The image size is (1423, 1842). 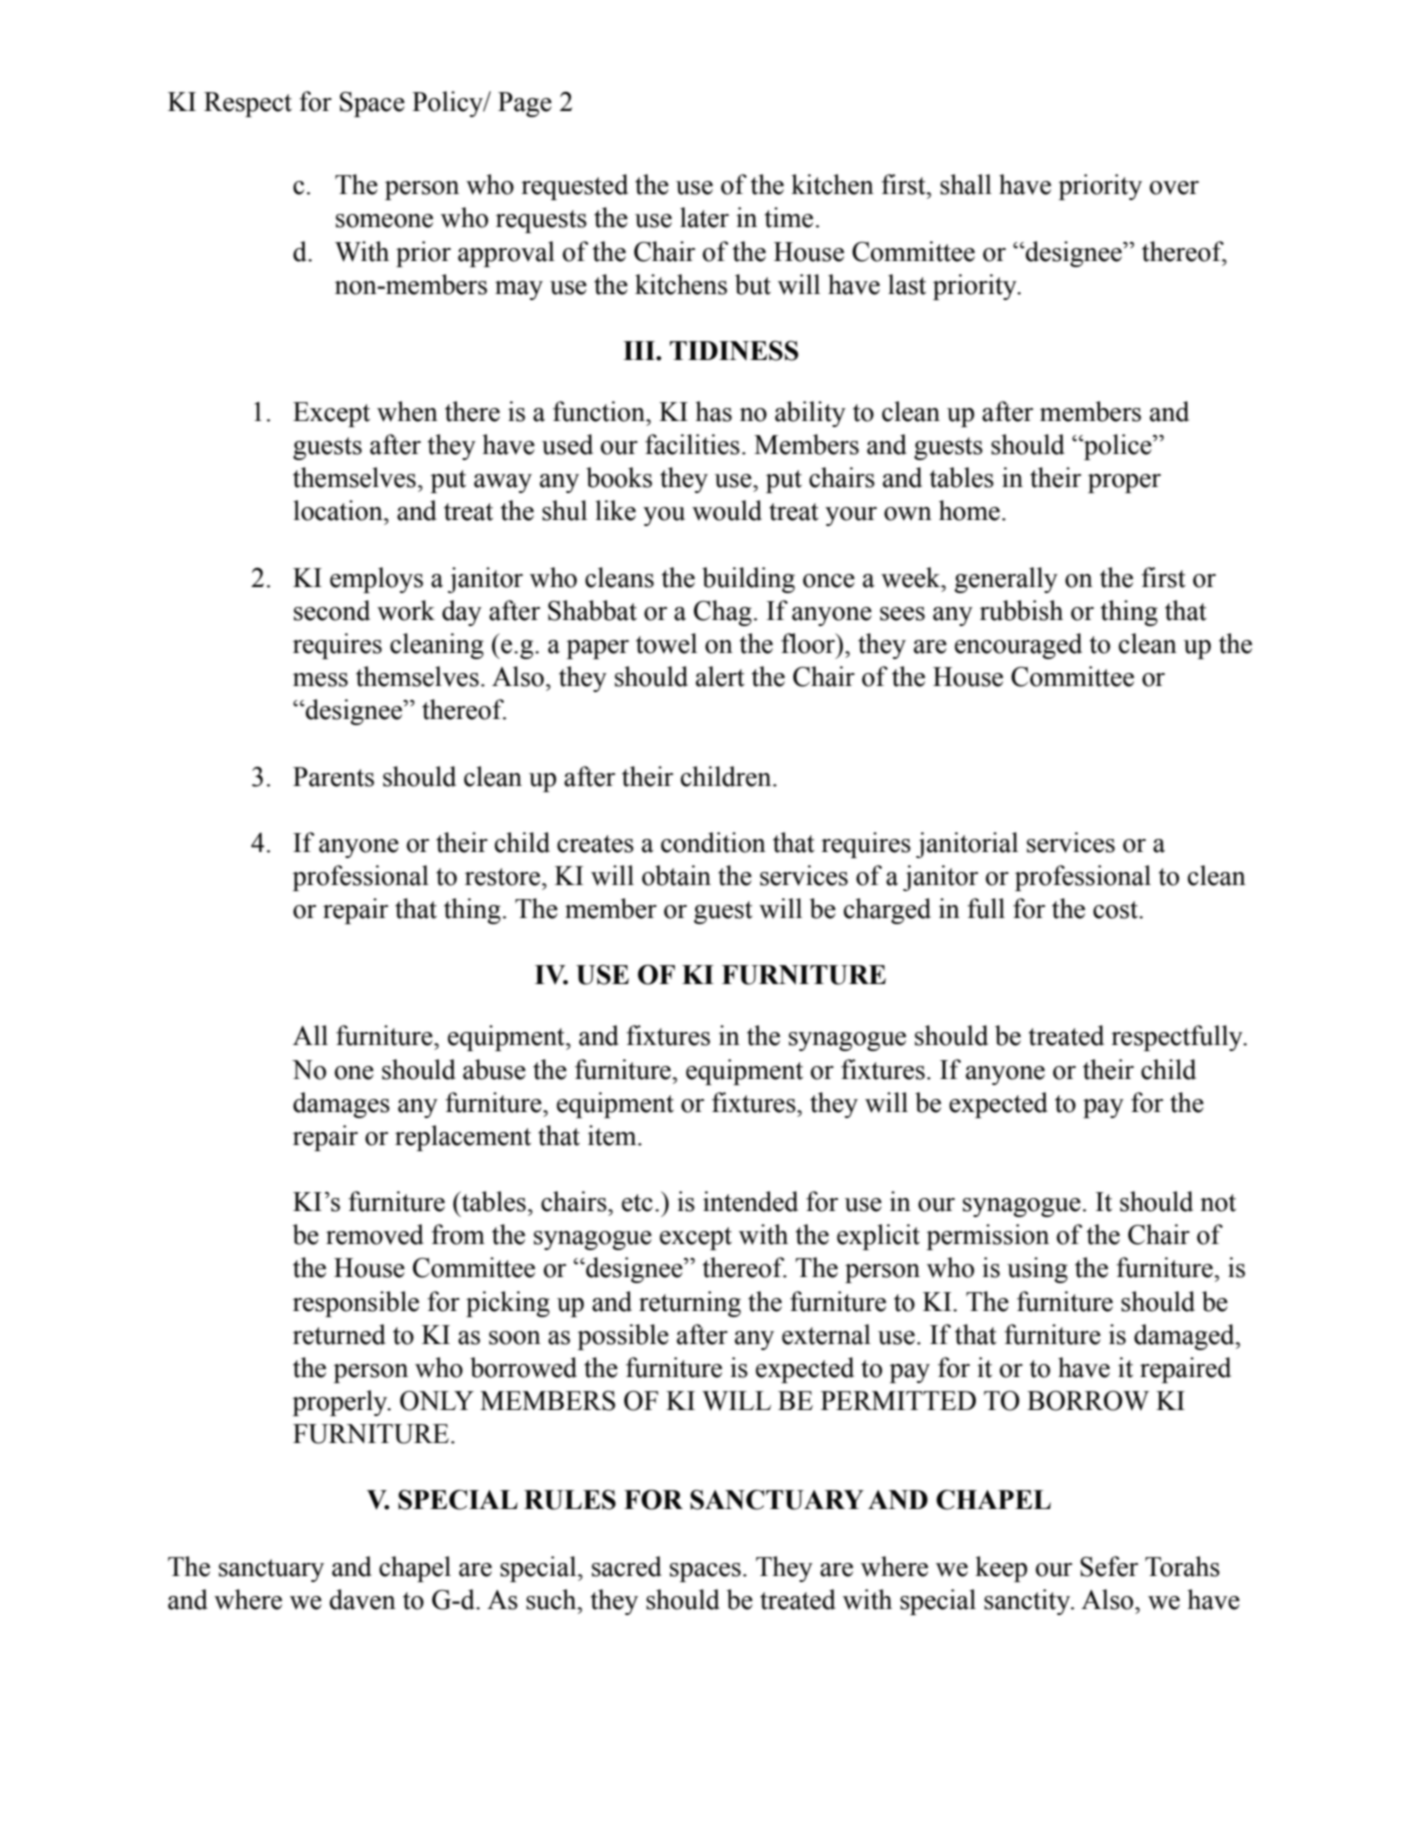 I want to click on condition, so click(x=713, y=842).
